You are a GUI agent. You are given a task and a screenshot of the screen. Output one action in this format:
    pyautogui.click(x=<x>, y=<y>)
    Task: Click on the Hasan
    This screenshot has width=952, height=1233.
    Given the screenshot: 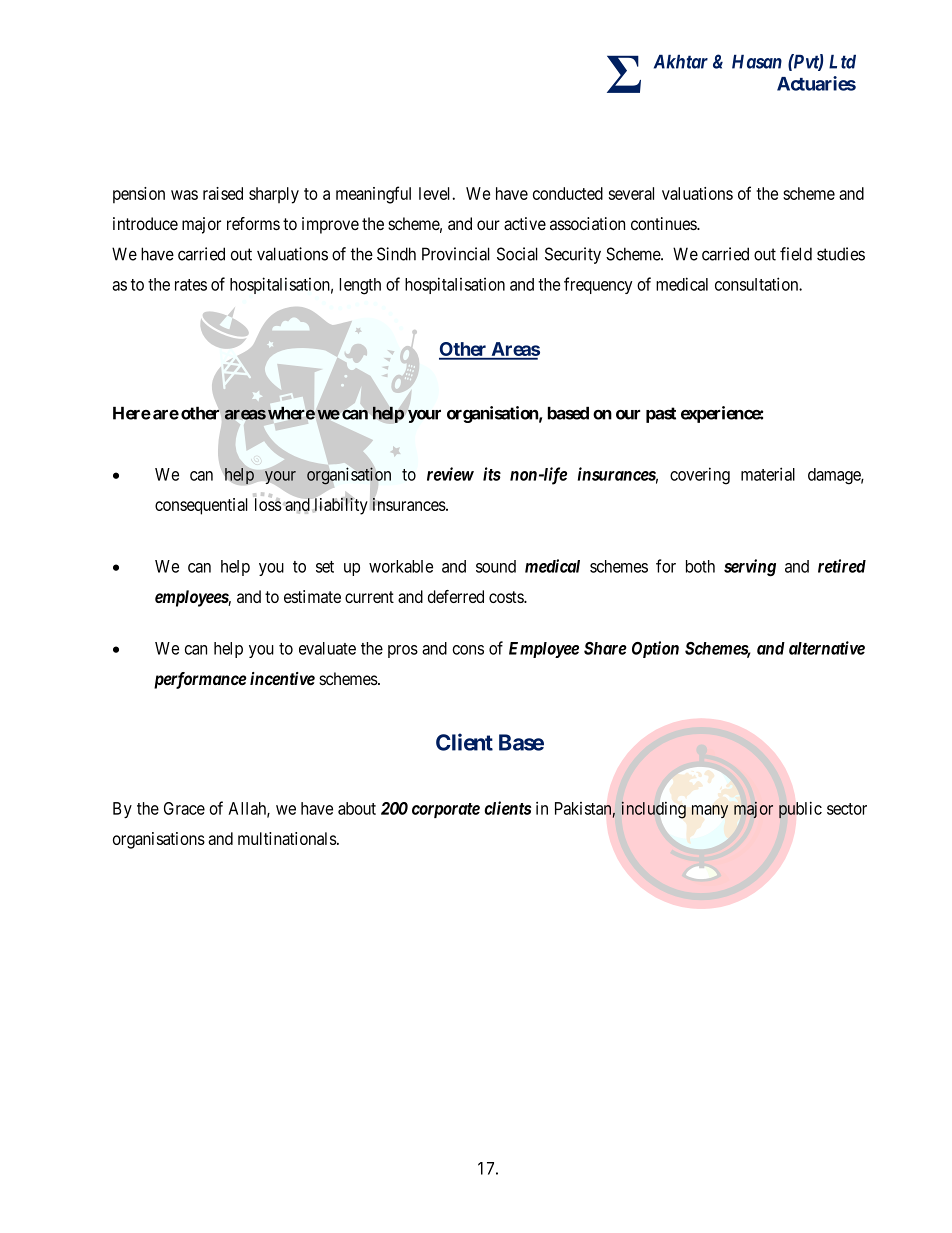 What is the action you would take?
    pyautogui.click(x=757, y=62)
